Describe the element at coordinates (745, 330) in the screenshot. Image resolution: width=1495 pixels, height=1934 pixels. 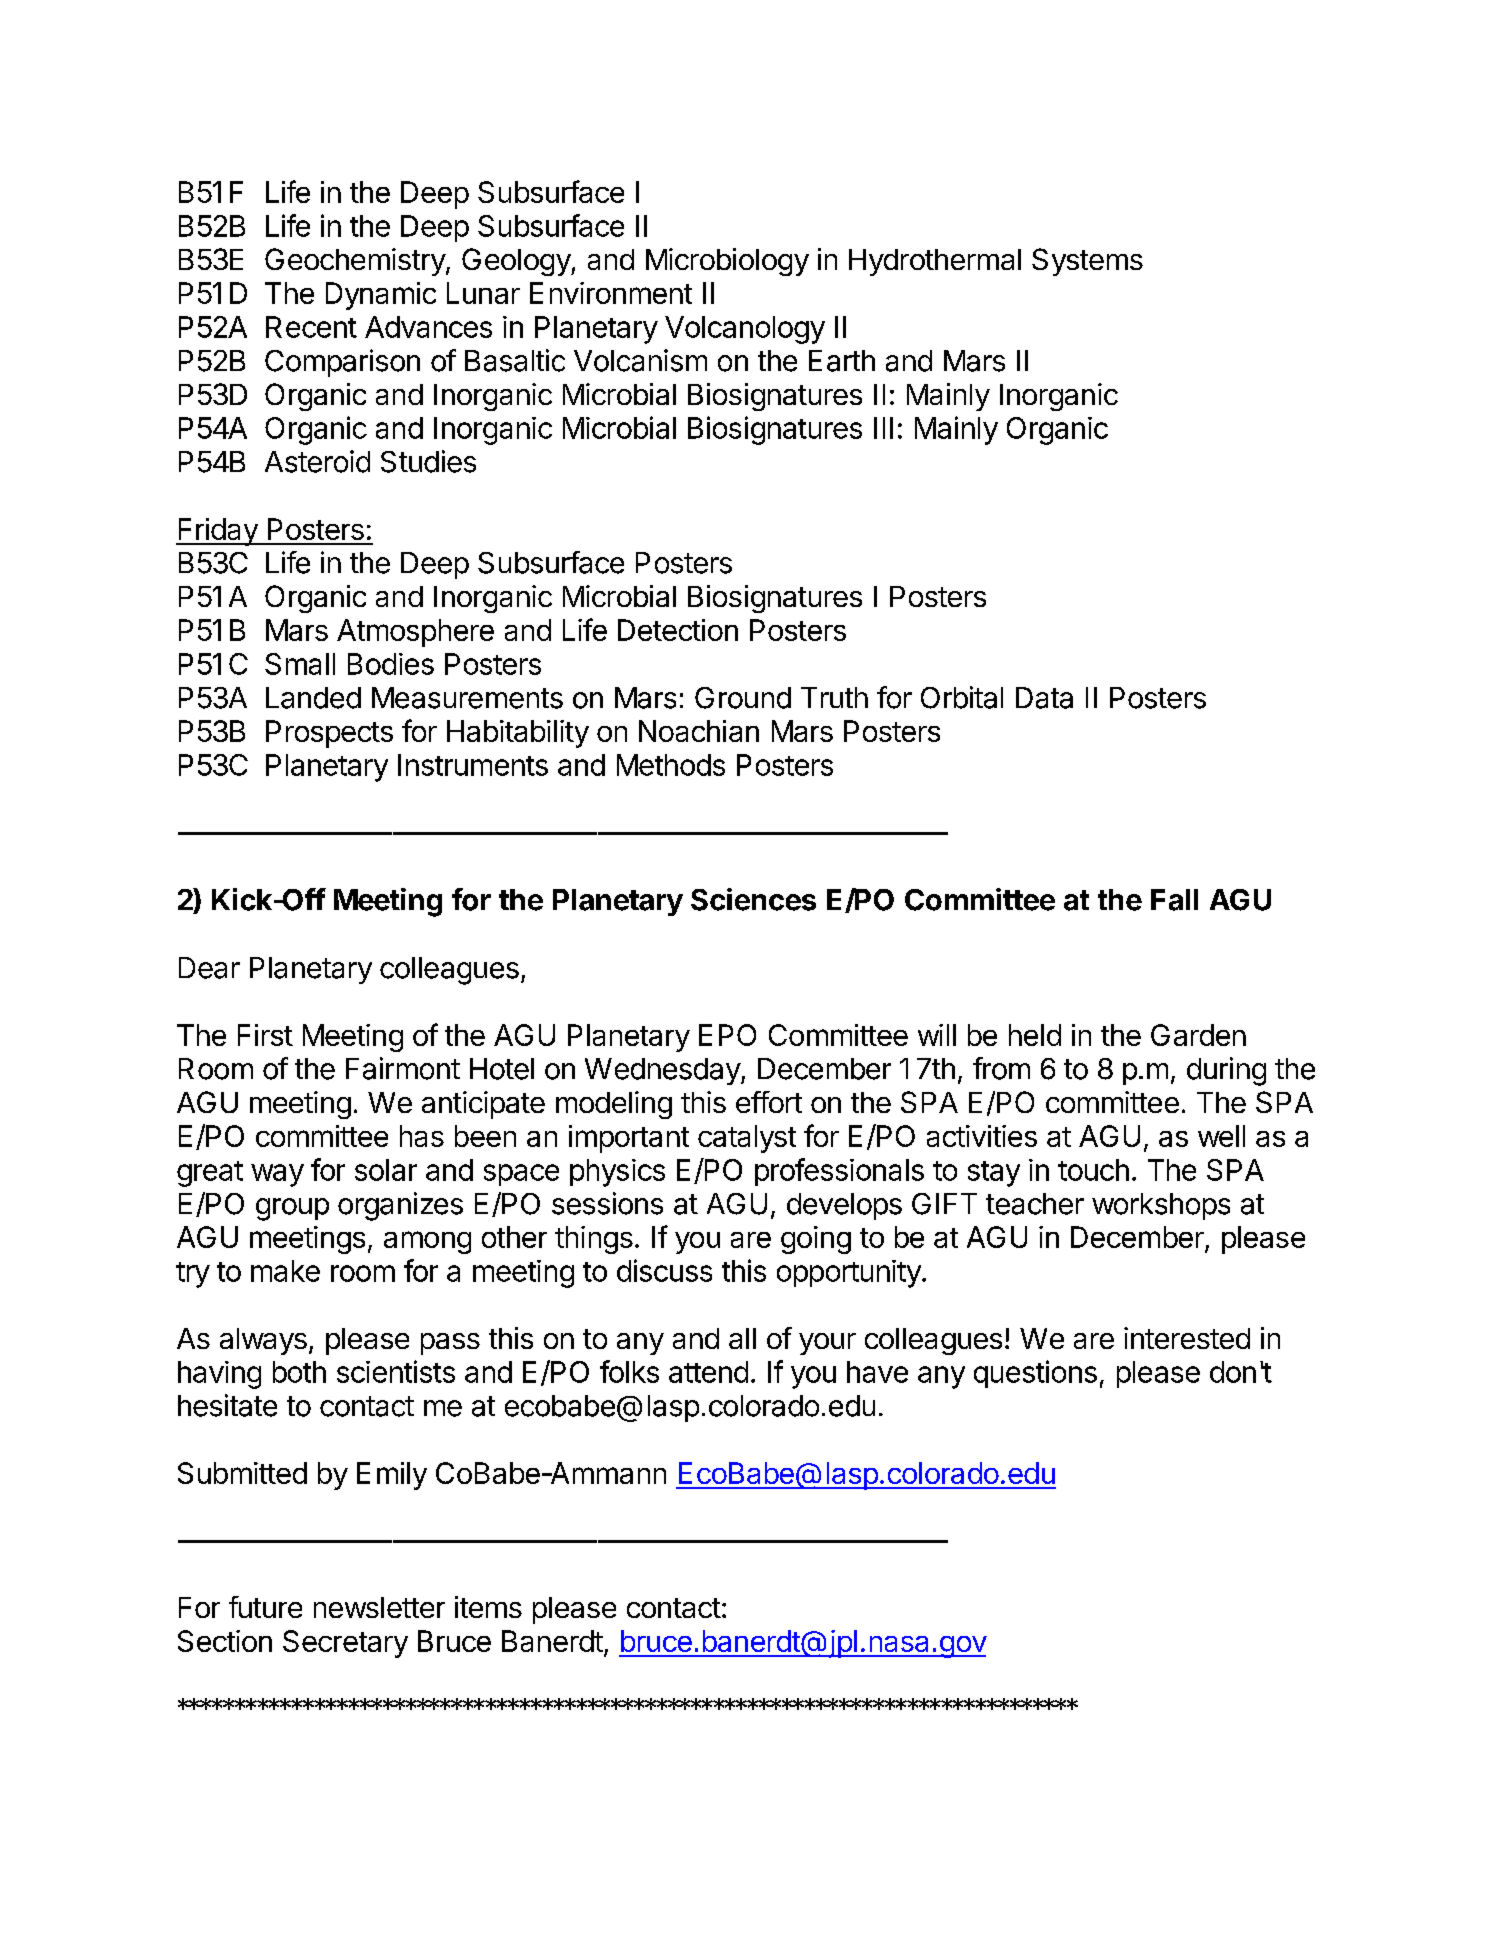
I see `Volcanology` at that location.
